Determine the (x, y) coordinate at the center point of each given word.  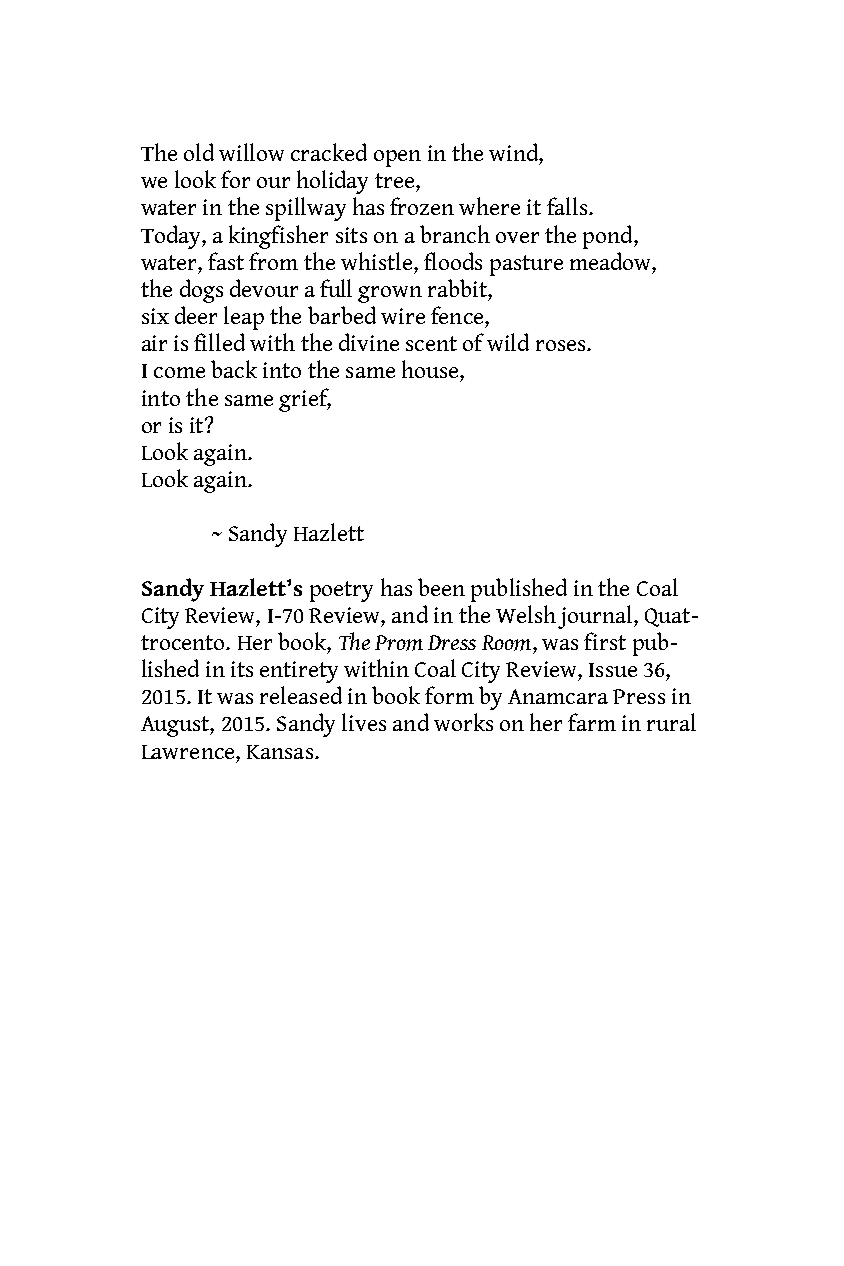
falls (568, 206)
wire (403, 316)
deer (196, 315)
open (397, 158)
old (199, 152)
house (431, 369)
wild (508, 342)
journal (596, 617)
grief (305, 400)
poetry (341, 591)
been (441, 587)
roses (562, 345)
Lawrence (189, 752)
